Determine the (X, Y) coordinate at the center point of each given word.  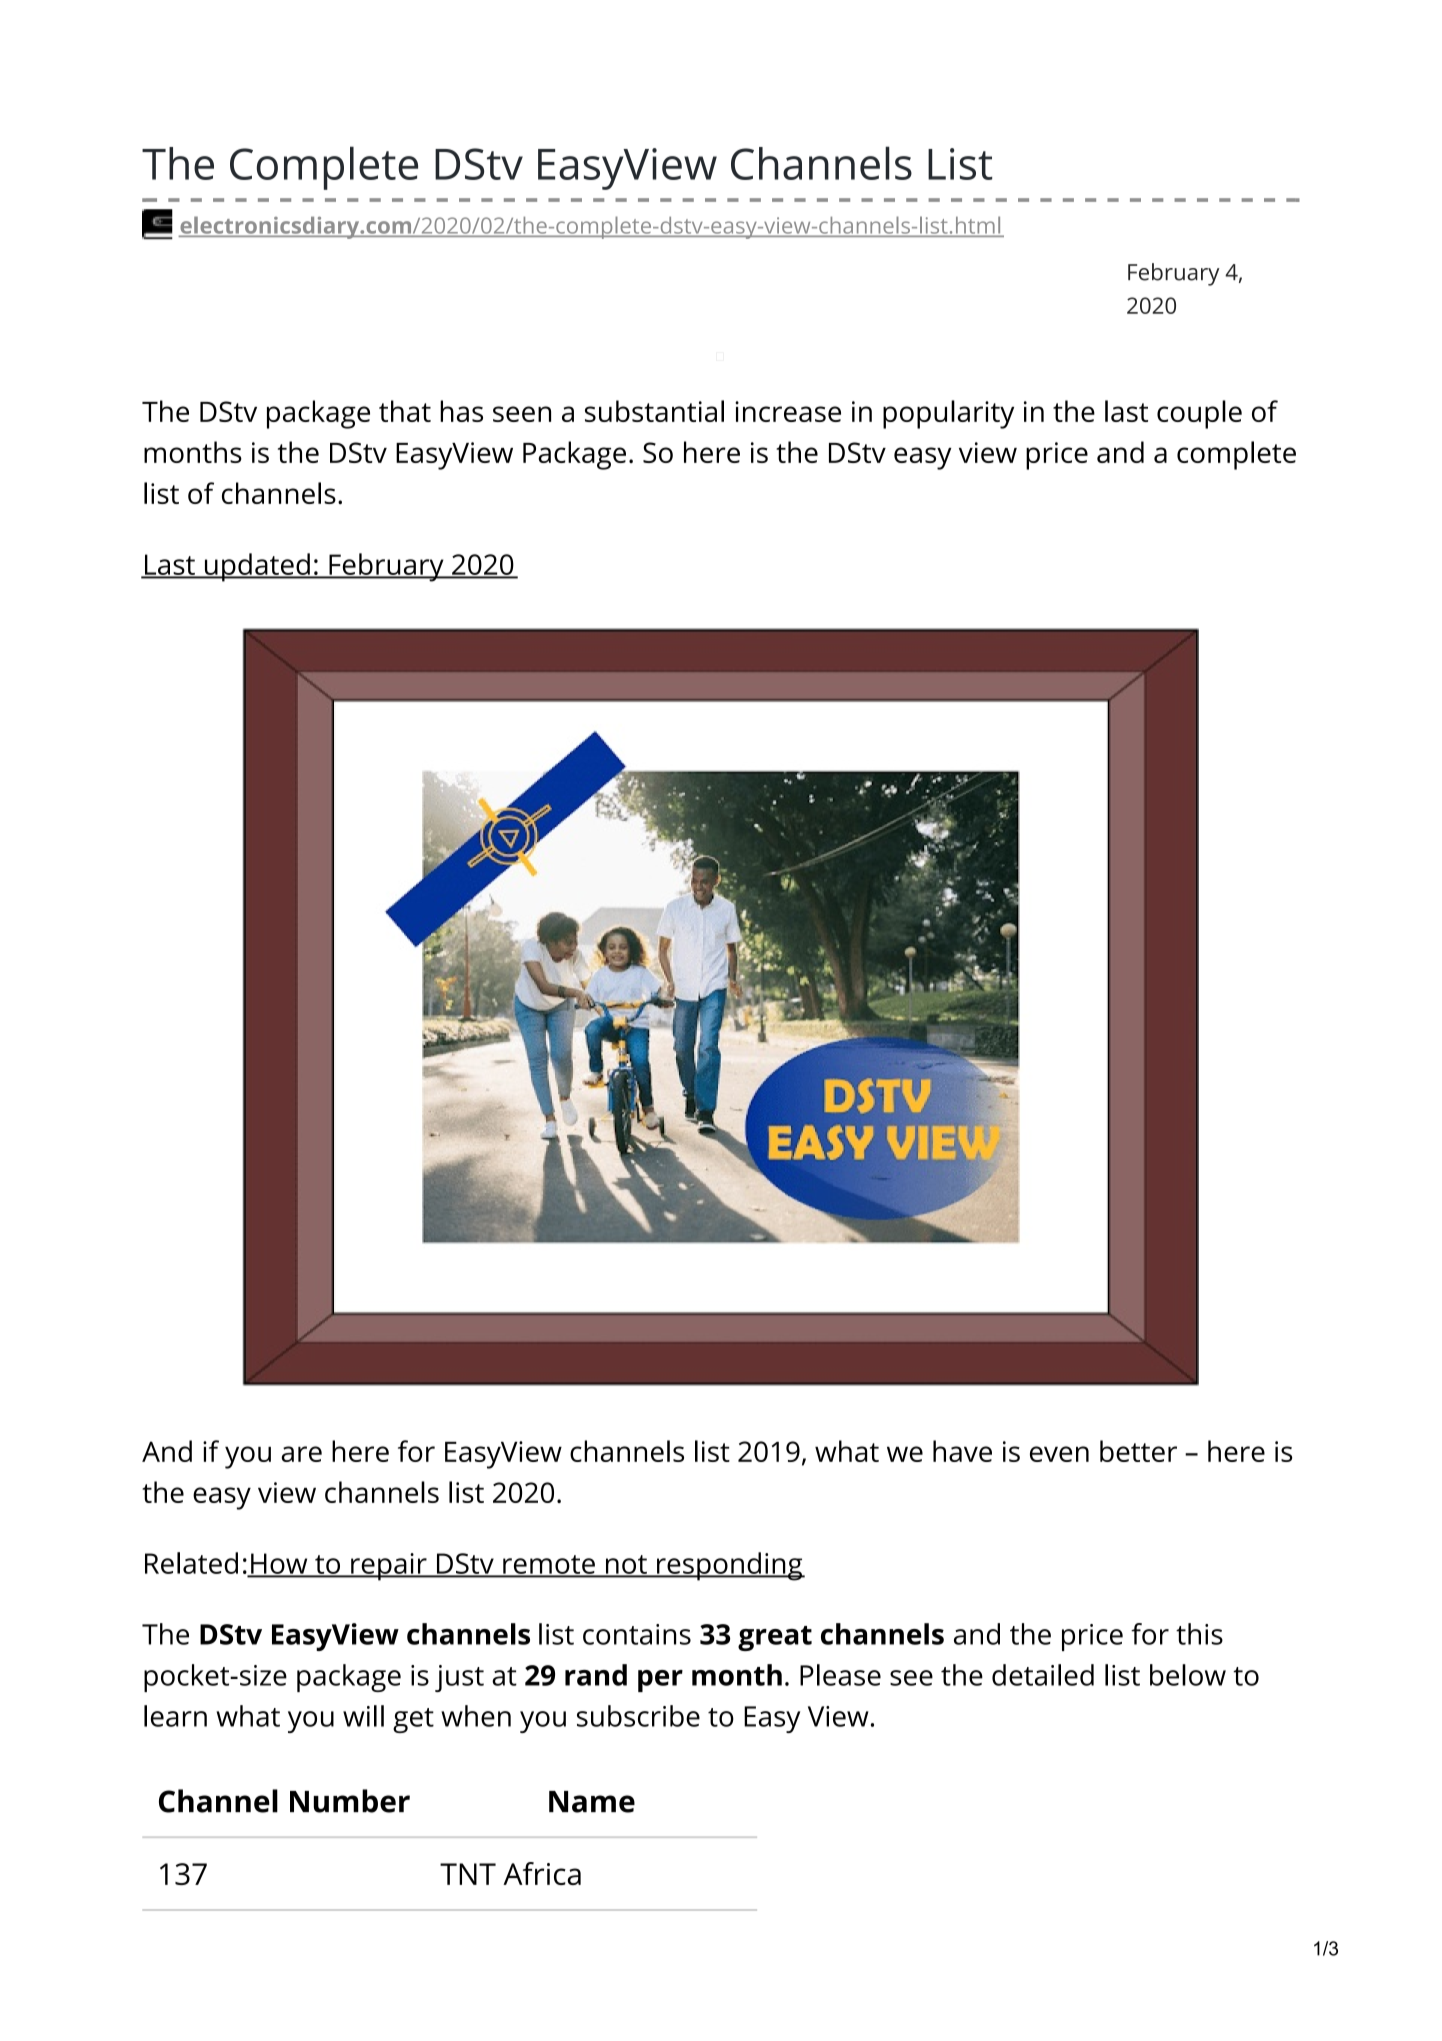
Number (350, 1801)
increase (788, 411)
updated (257, 567)
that (405, 411)
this (1199, 1634)
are (301, 1454)
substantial (654, 411)
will (363, 1716)
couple (1199, 414)
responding (730, 1566)
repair (389, 1567)
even (1059, 1454)
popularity (948, 414)
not (626, 1565)
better (1138, 1451)
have (962, 1451)
